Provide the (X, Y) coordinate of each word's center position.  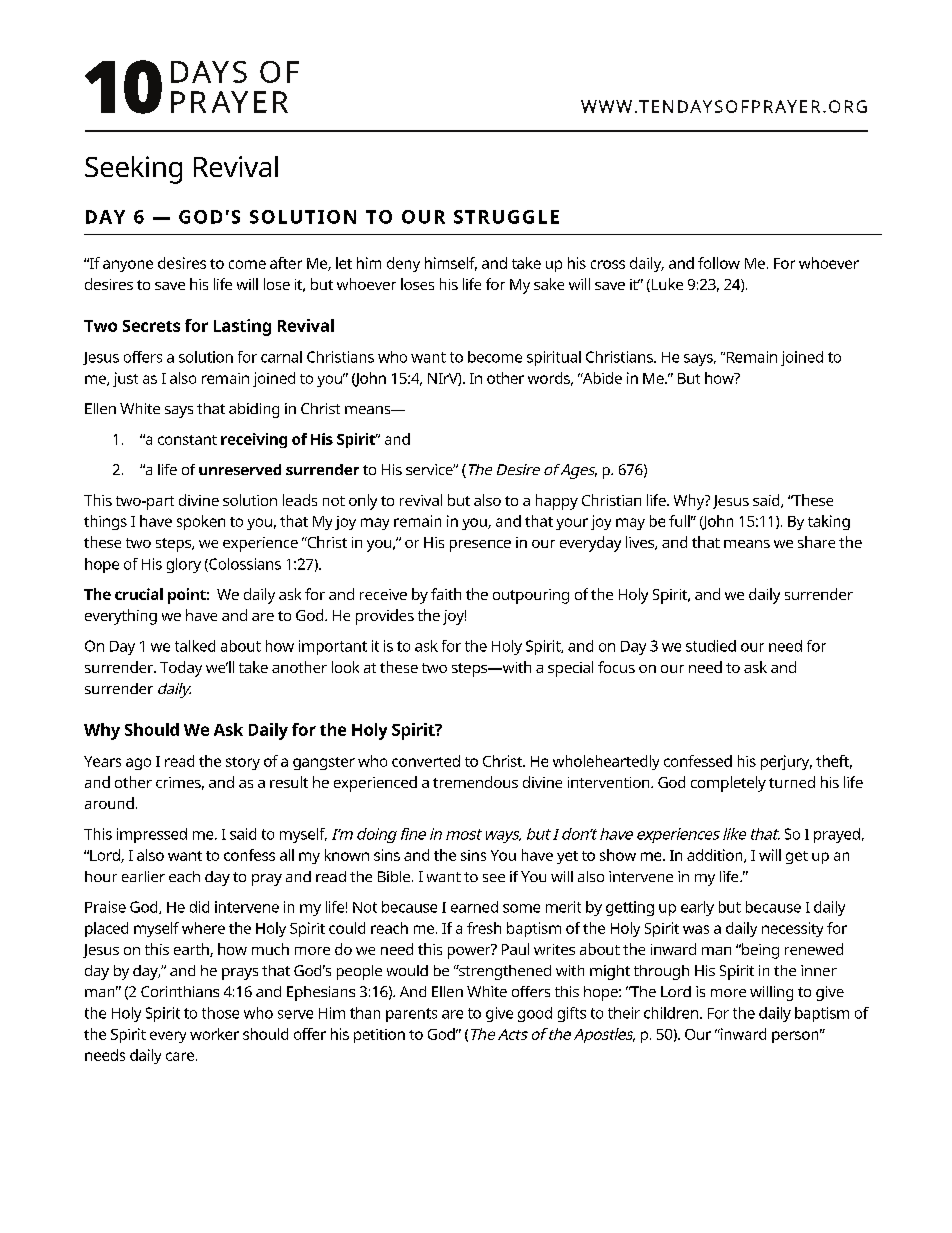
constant (187, 440)
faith (446, 594)
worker (214, 1034)
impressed (152, 835)
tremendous (475, 782)
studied (711, 646)
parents (411, 1015)
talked (195, 646)
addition (716, 856)
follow (719, 263)
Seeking (133, 170)
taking (829, 522)
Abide (601, 378)
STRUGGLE (506, 217)
